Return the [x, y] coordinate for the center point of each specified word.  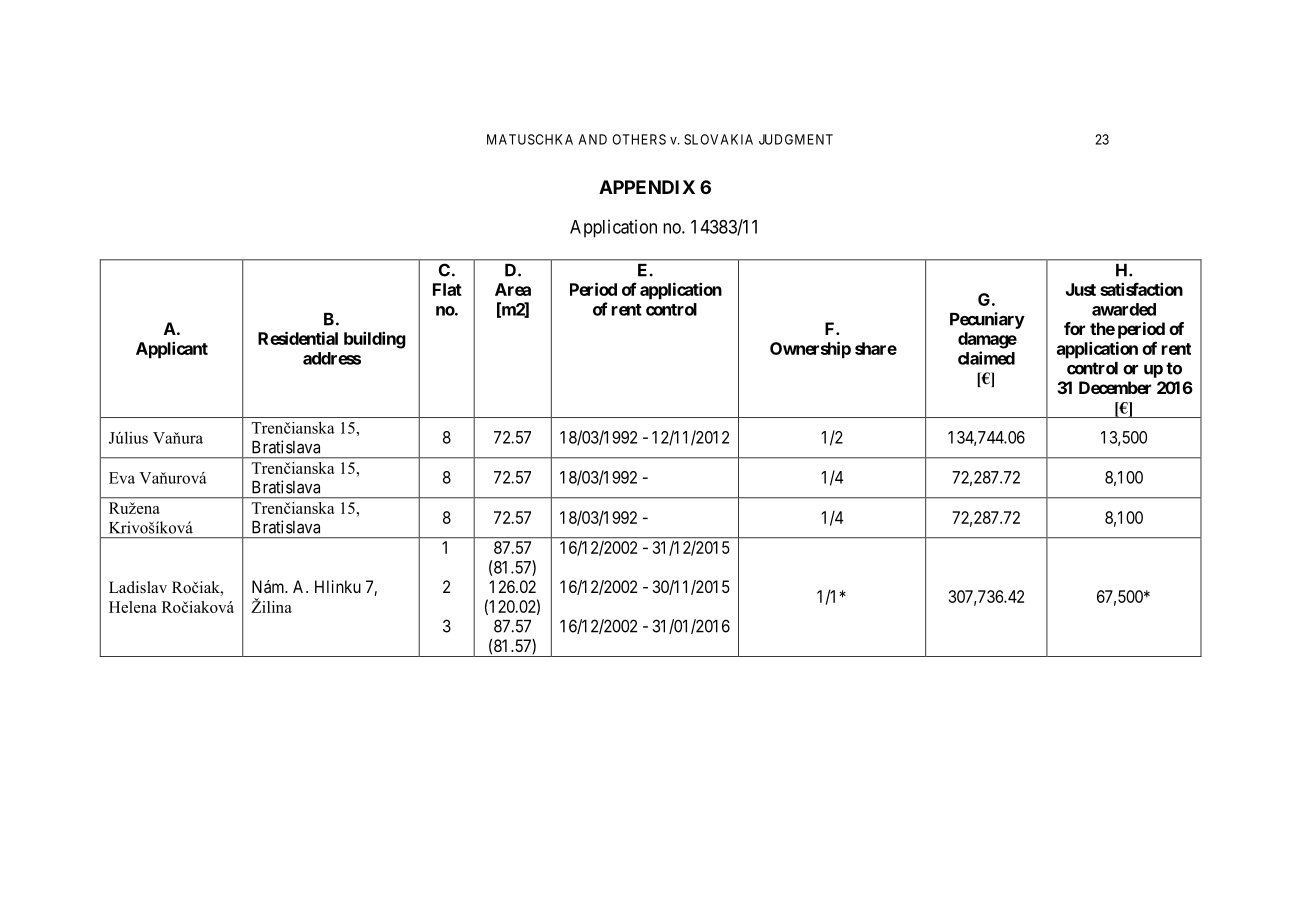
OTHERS [639, 139]
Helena [133, 607]
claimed [986, 358]
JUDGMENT [796, 139]
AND [593, 139]
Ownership [810, 350]
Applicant [172, 350]
